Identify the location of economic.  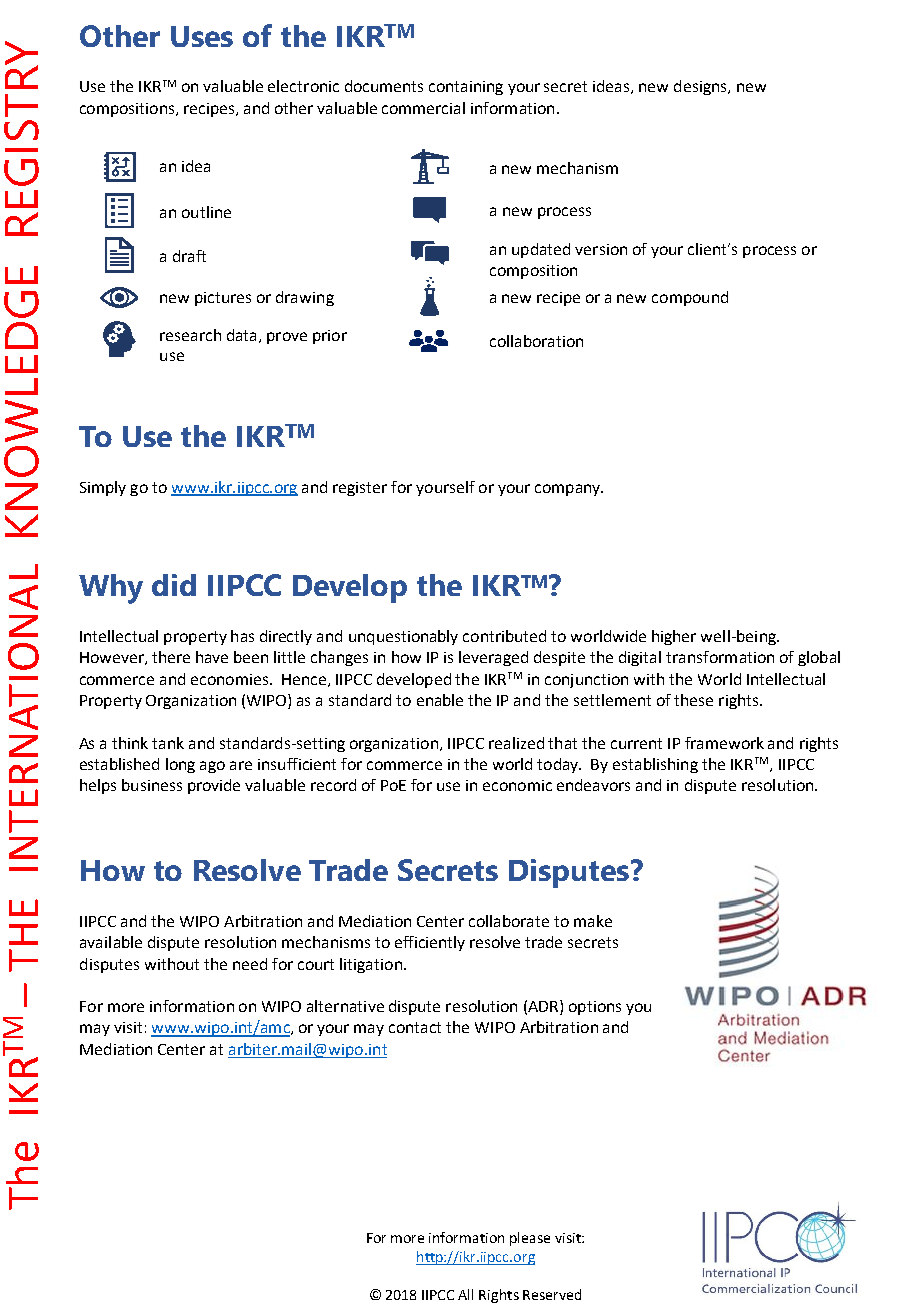
(517, 785).
